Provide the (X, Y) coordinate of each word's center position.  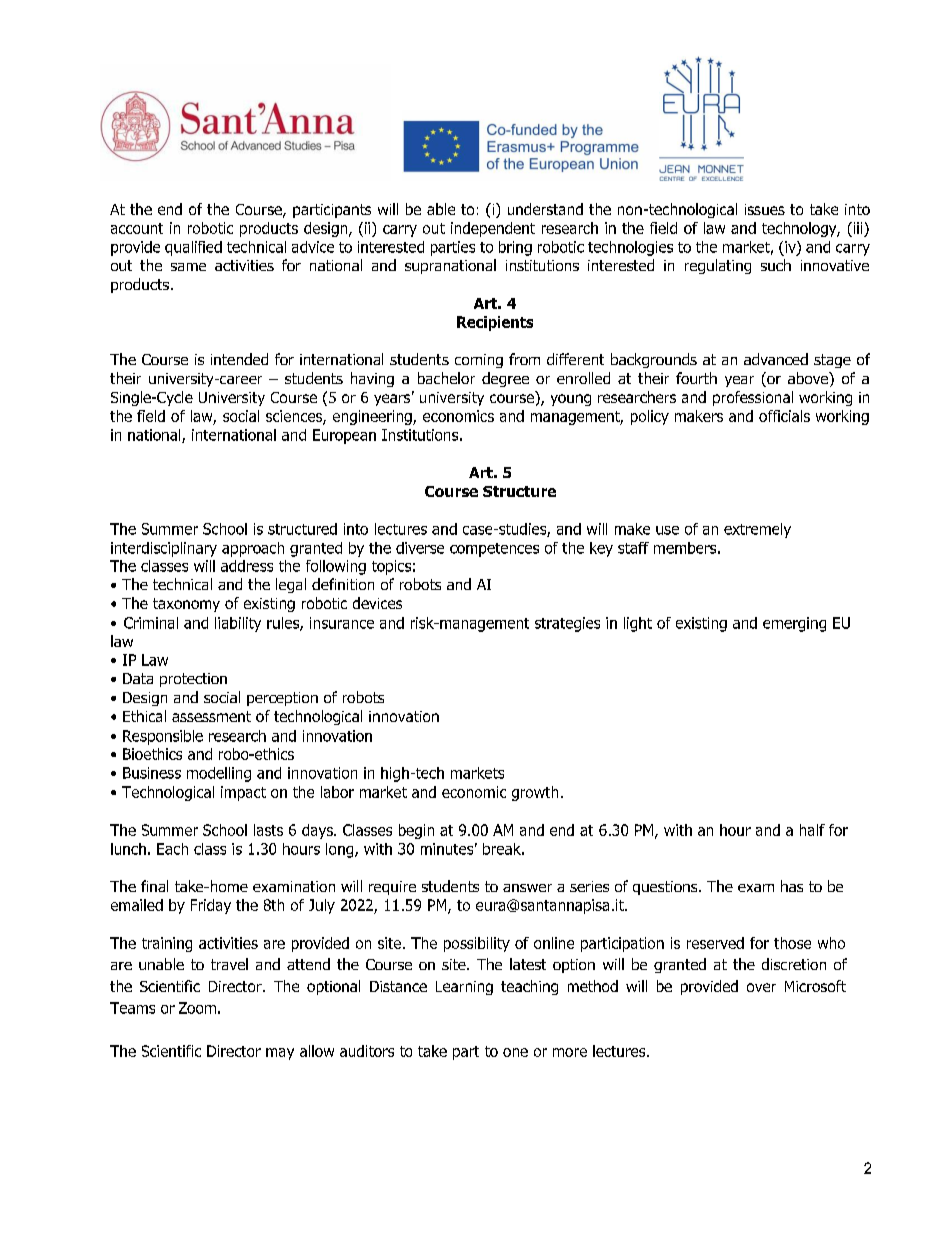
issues (765, 209)
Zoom (197, 1008)
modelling (219, 774)
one (515, 1052)
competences (494, 550)
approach (253, 549)
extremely (757, 530)
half (812, 830)
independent (493, 229)
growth (535, 793)
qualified (193, 248)
